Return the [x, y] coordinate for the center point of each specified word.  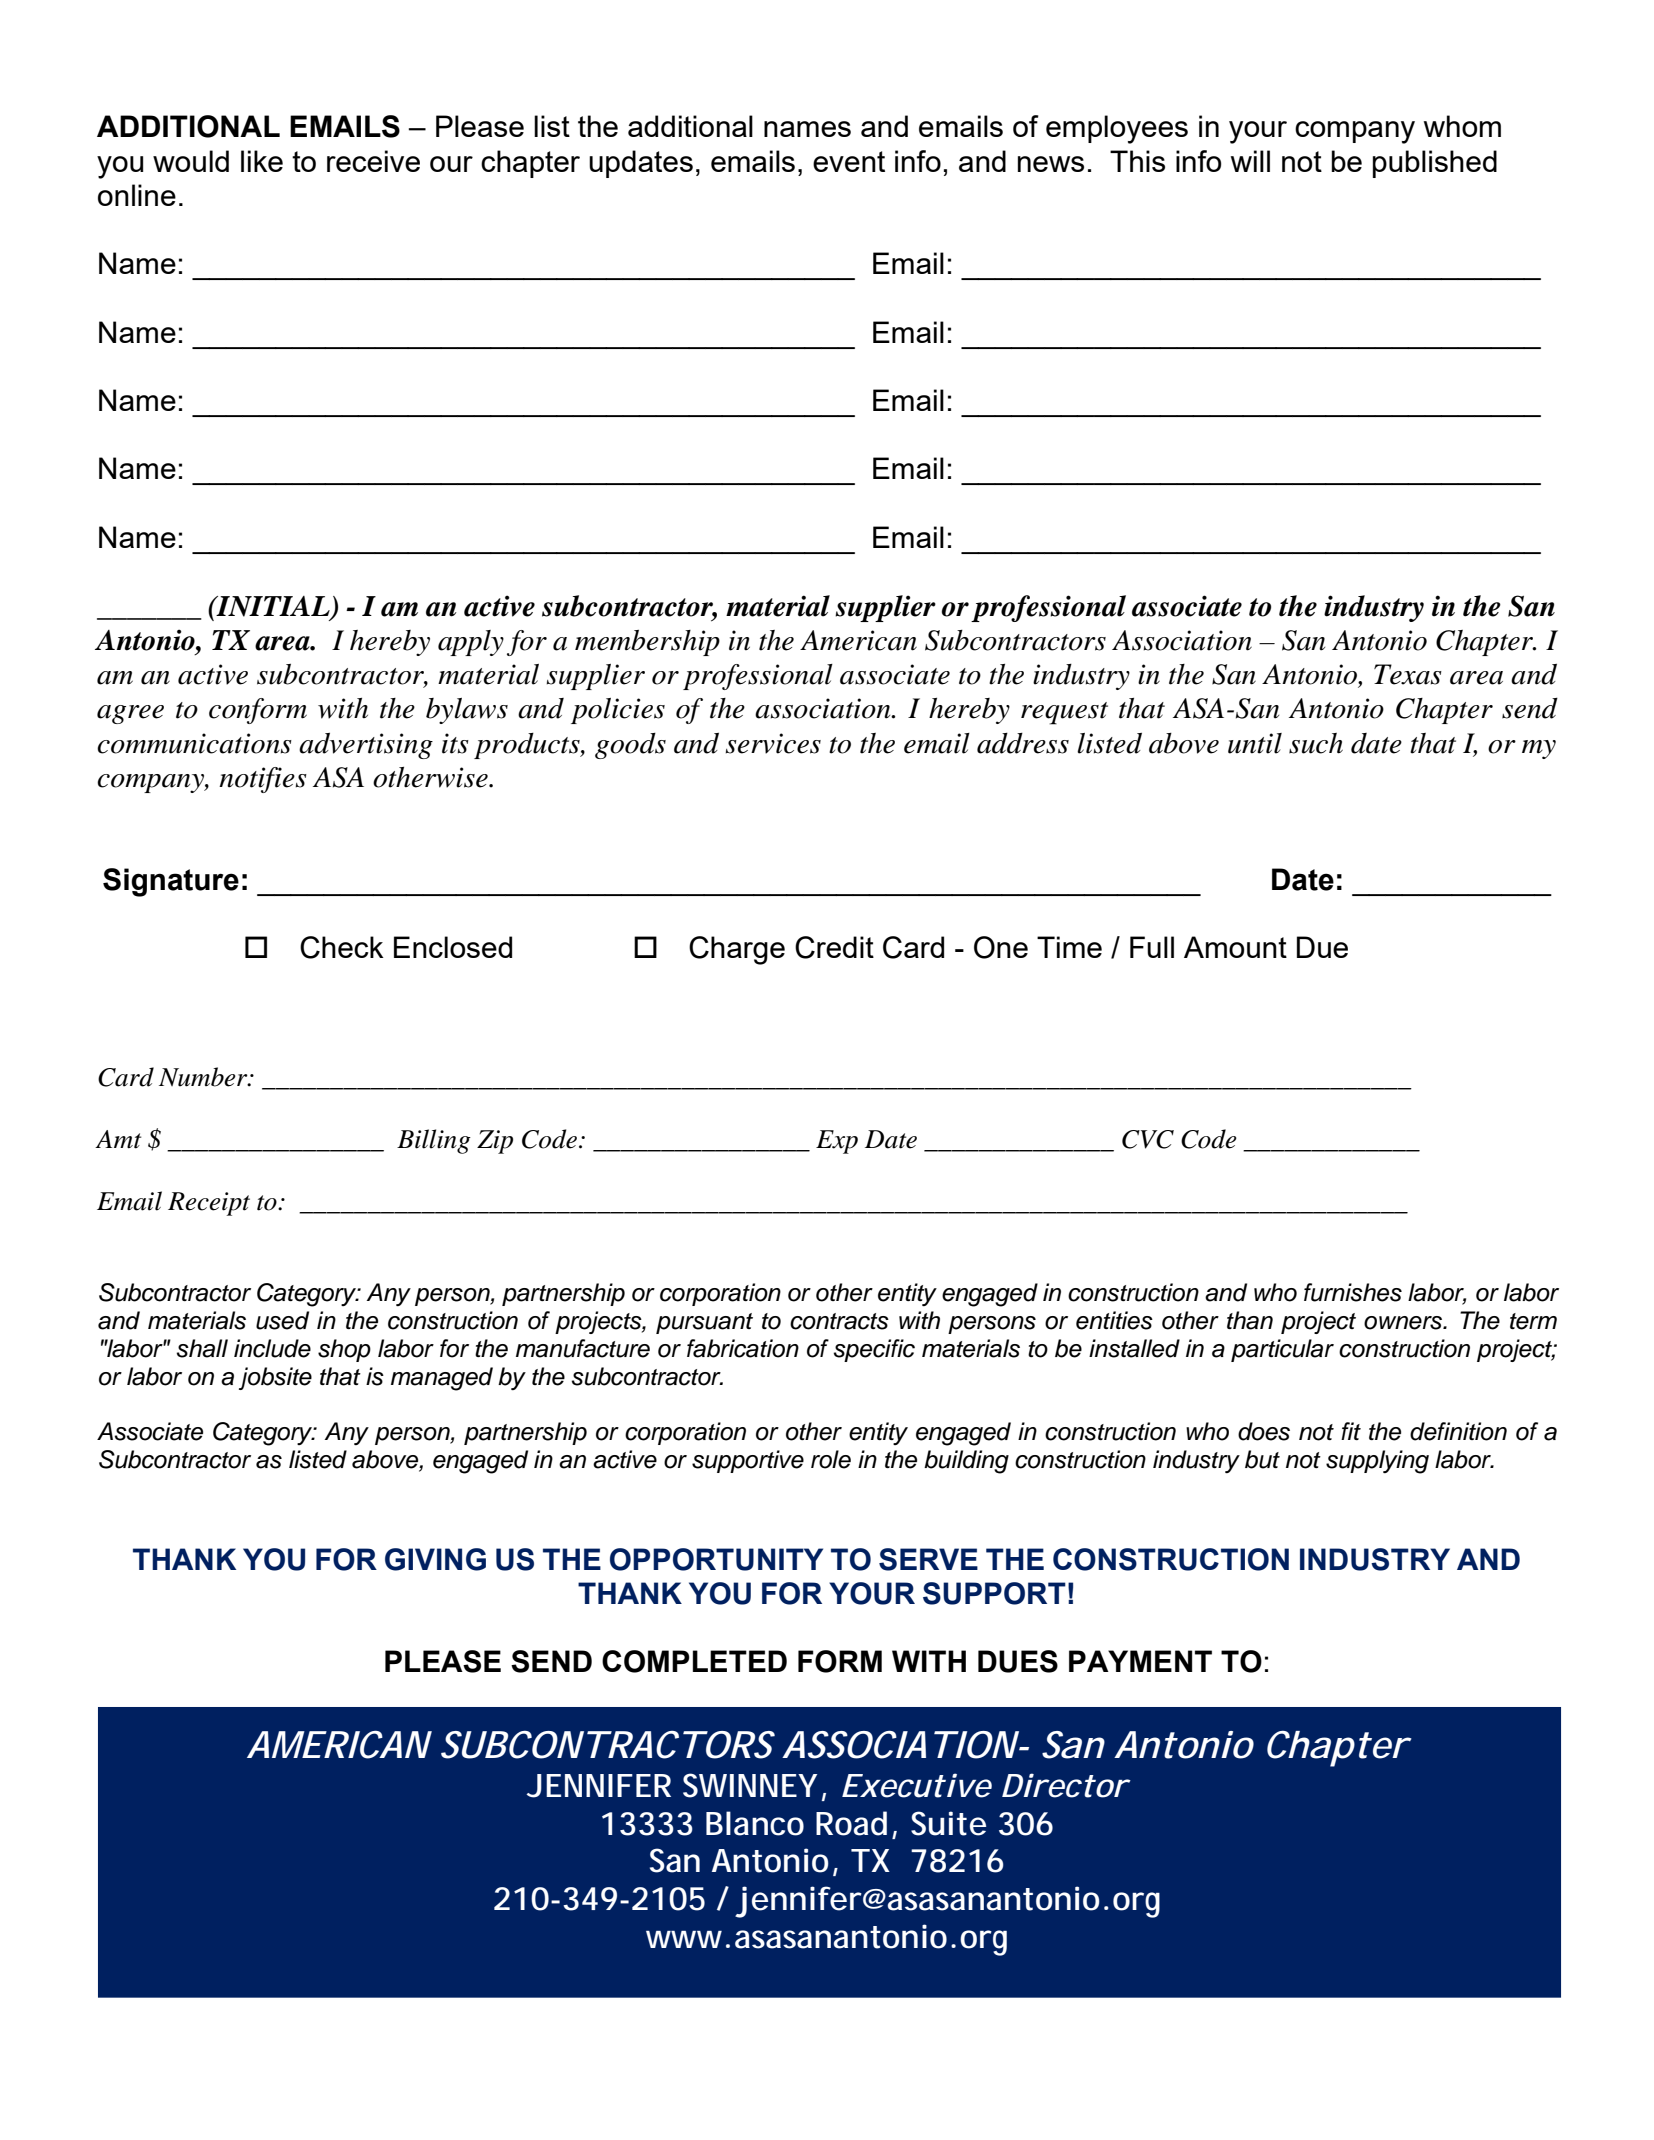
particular [1282, 1350]
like [262, 161]
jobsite [275, 1378]
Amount [1235, 947]
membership [647, 643]
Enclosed [453, 947]
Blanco [755, 1823]
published [1435, 164]
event [849, 161]
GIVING [435, 1559]
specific [874, 1350]
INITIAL [273, 607]
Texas [1408, 674]
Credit [834, 947]
